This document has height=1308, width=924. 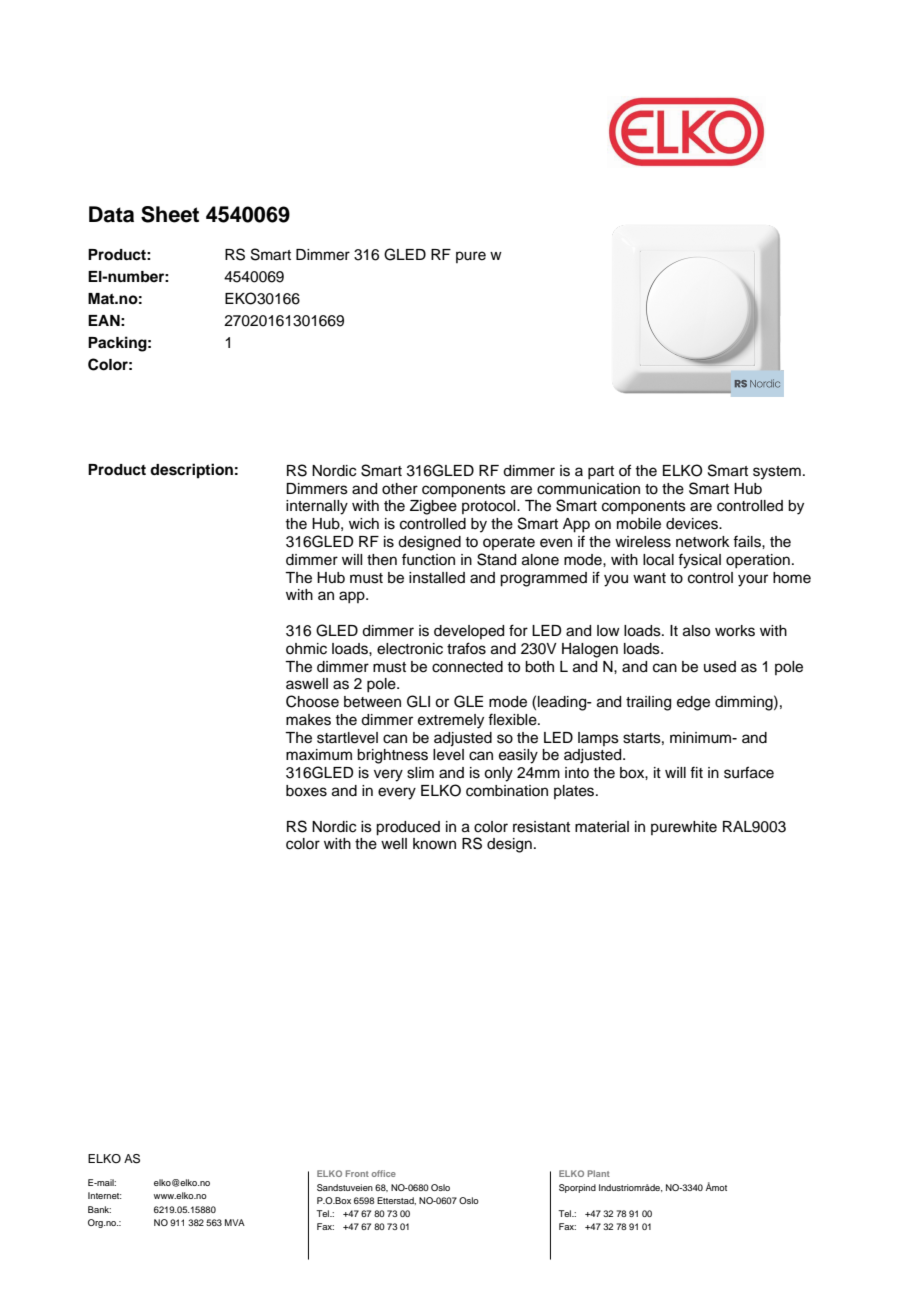 I want to click on boxes, so click(x=306, y=791).
